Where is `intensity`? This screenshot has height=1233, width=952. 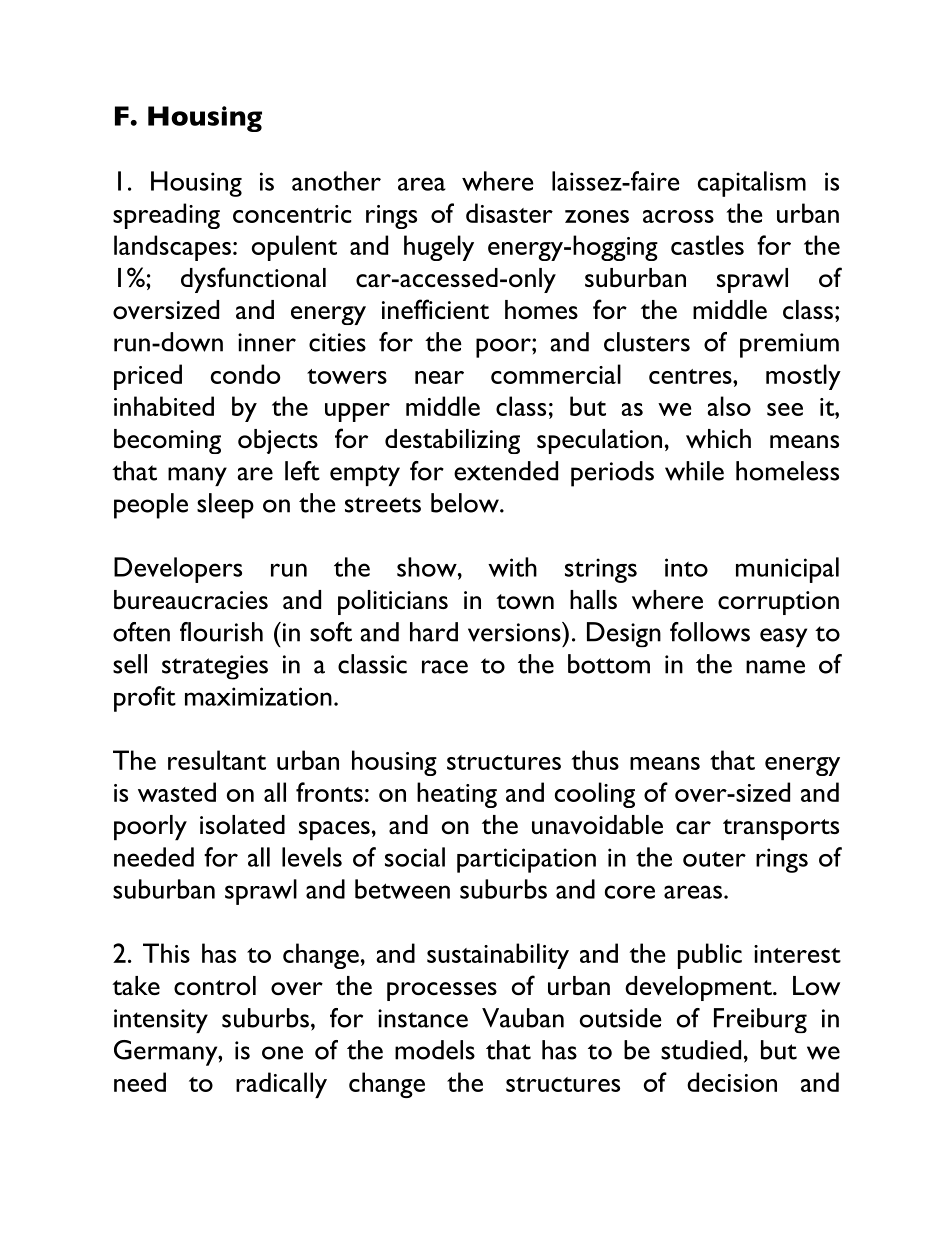 intensity is located at coordinates (161, 1021).
